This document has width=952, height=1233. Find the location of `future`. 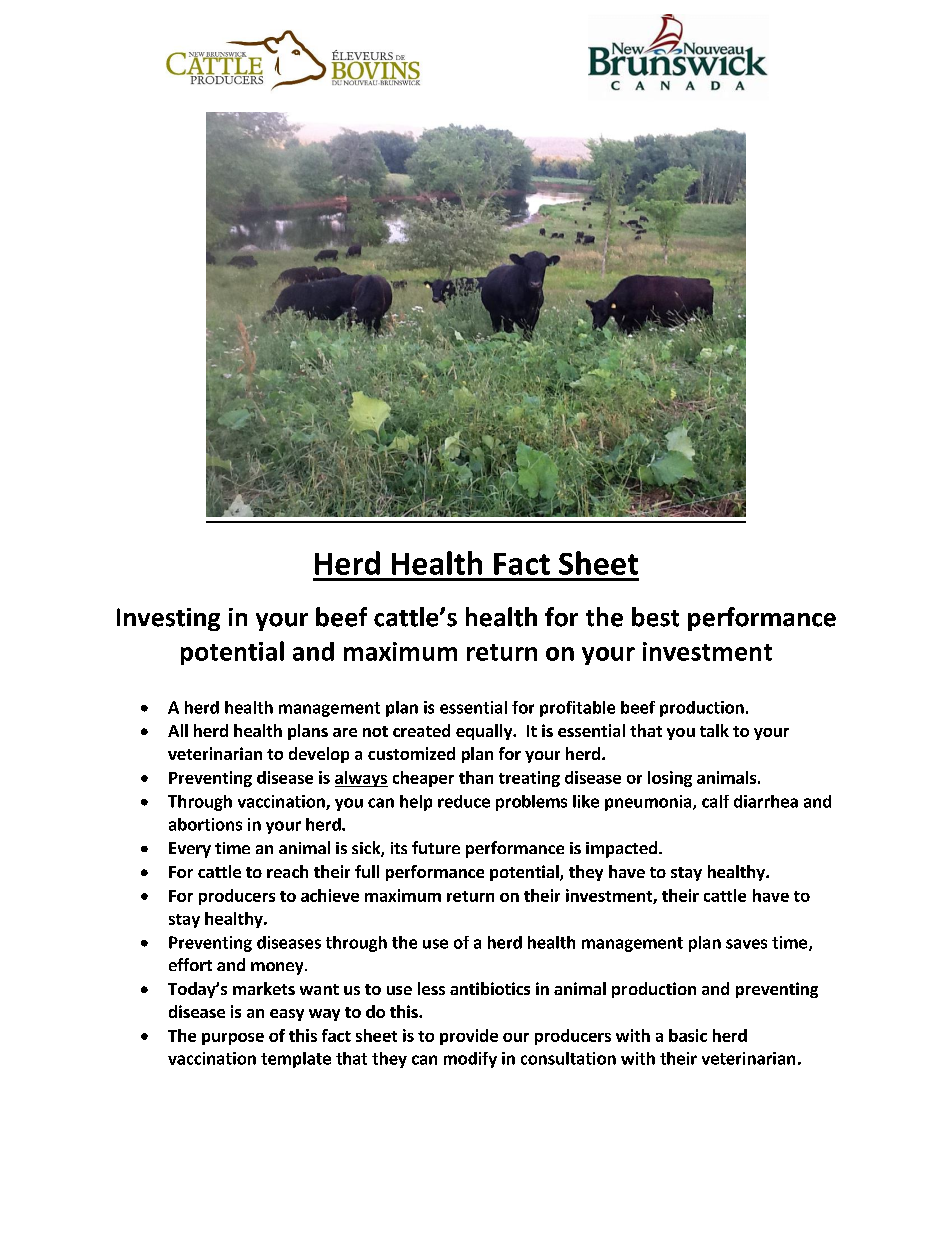

future is located at coordinates (436, 847).
